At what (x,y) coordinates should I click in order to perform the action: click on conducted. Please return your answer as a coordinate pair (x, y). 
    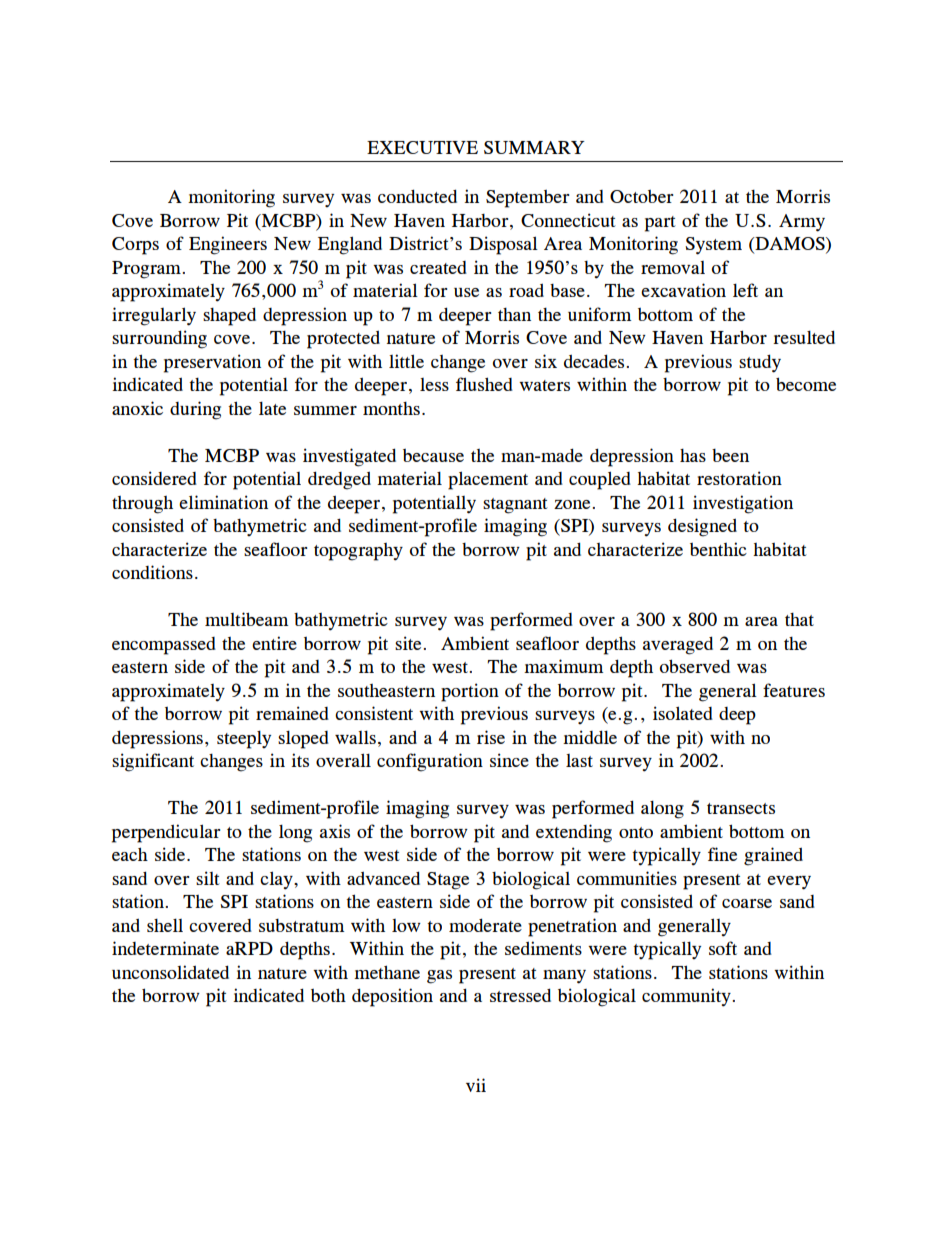
    Looking at the image, I should click on (417, 196).
